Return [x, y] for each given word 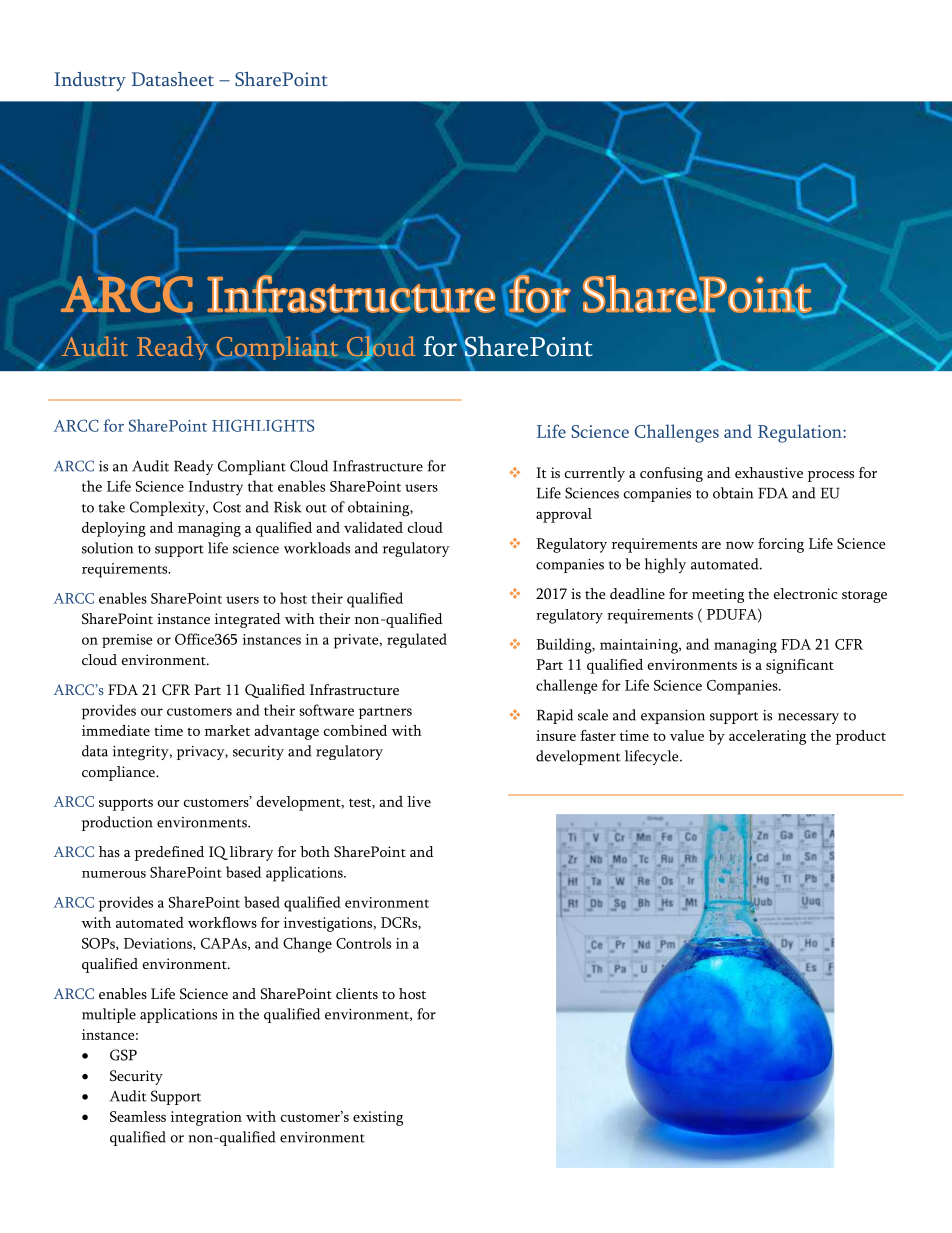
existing [378, 1118]
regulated [417, 640]
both [315, 851]
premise [127, 641]
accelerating [767, 737]
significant [800, 666]
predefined [169, 853]
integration [206, 1118]
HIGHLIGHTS [263, 425]
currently [595, 474]
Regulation [801, 433]
